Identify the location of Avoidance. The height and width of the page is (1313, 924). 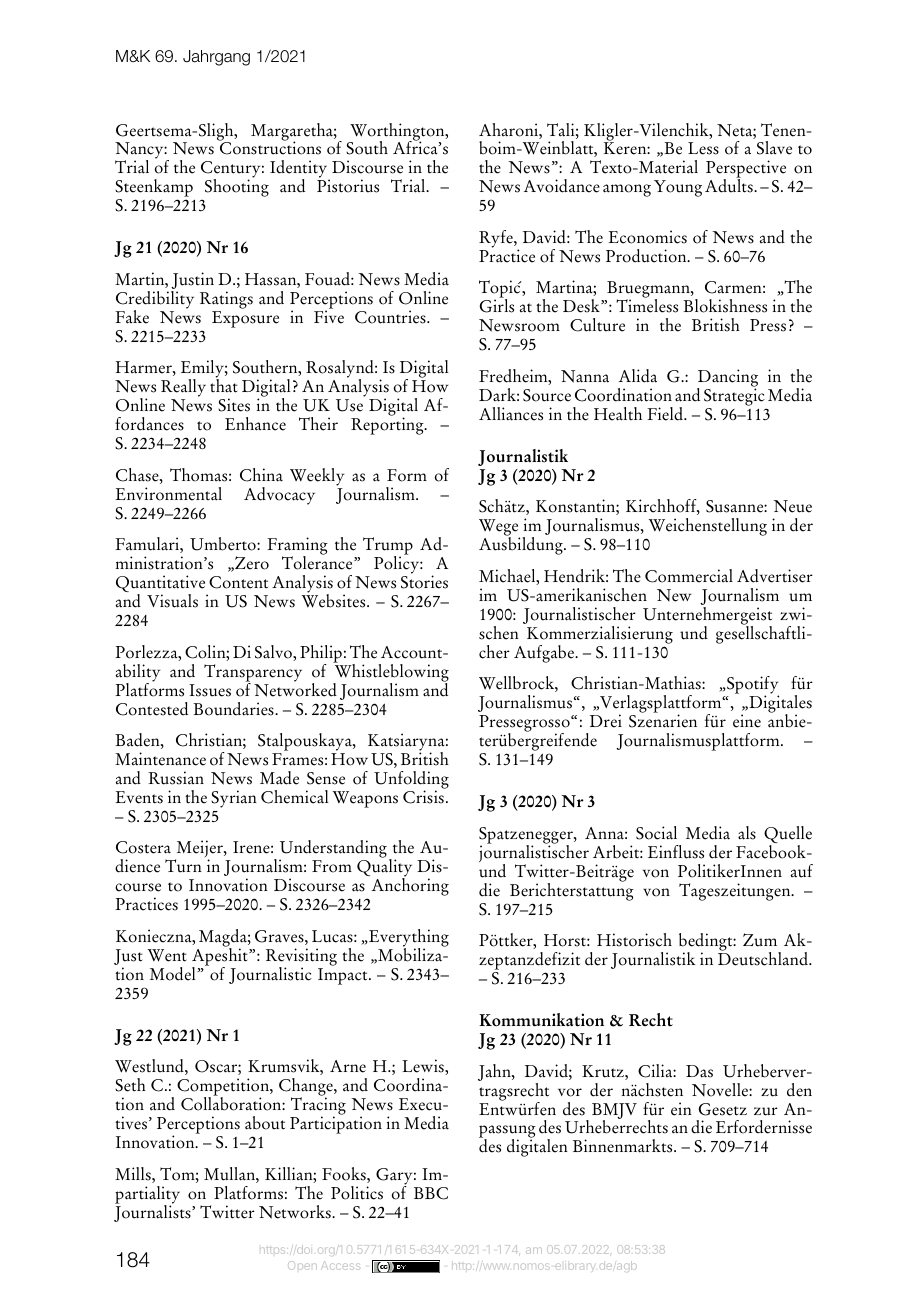
(562, 186).
